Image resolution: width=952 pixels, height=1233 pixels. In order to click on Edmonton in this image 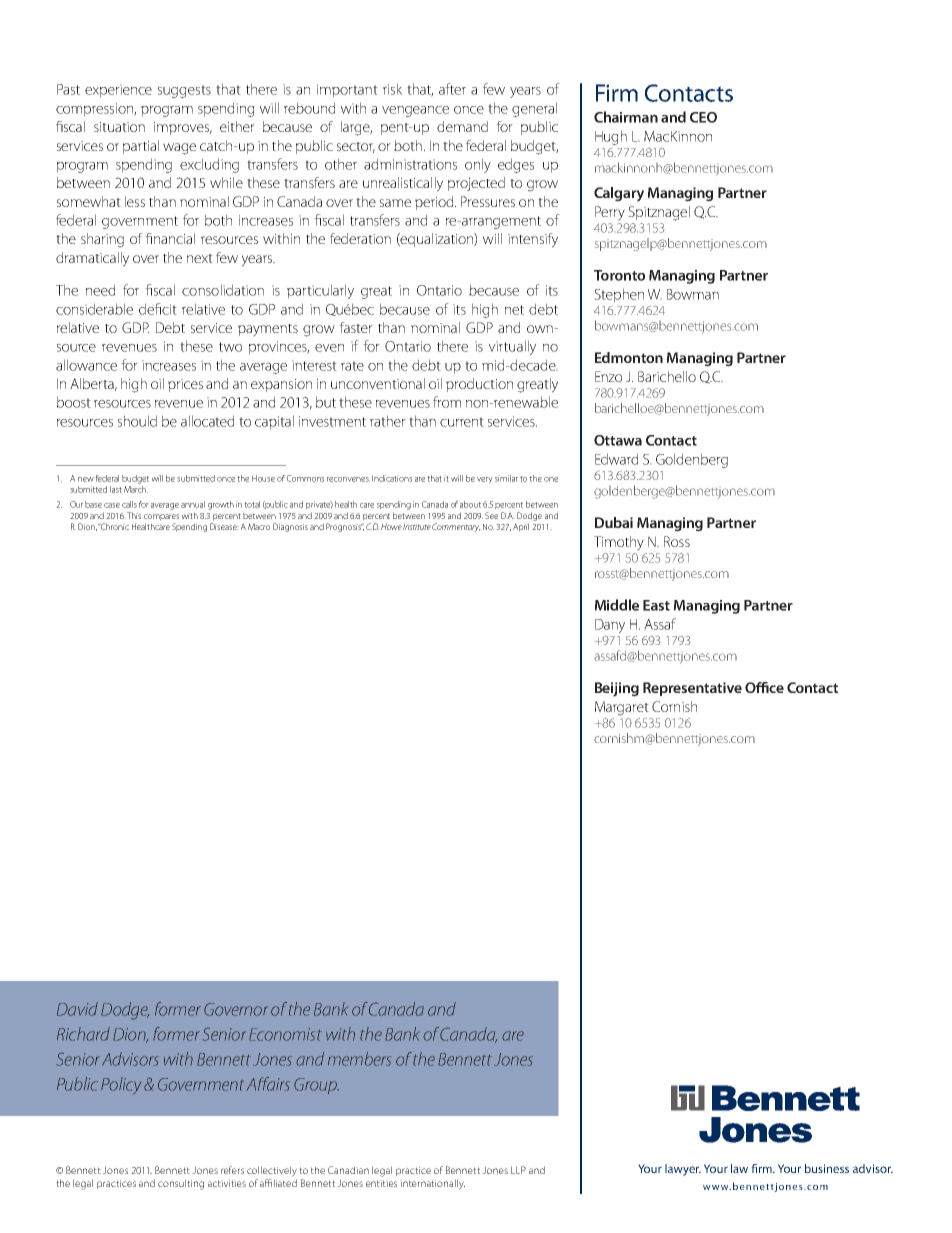, I will do `click(629, 357)`.
